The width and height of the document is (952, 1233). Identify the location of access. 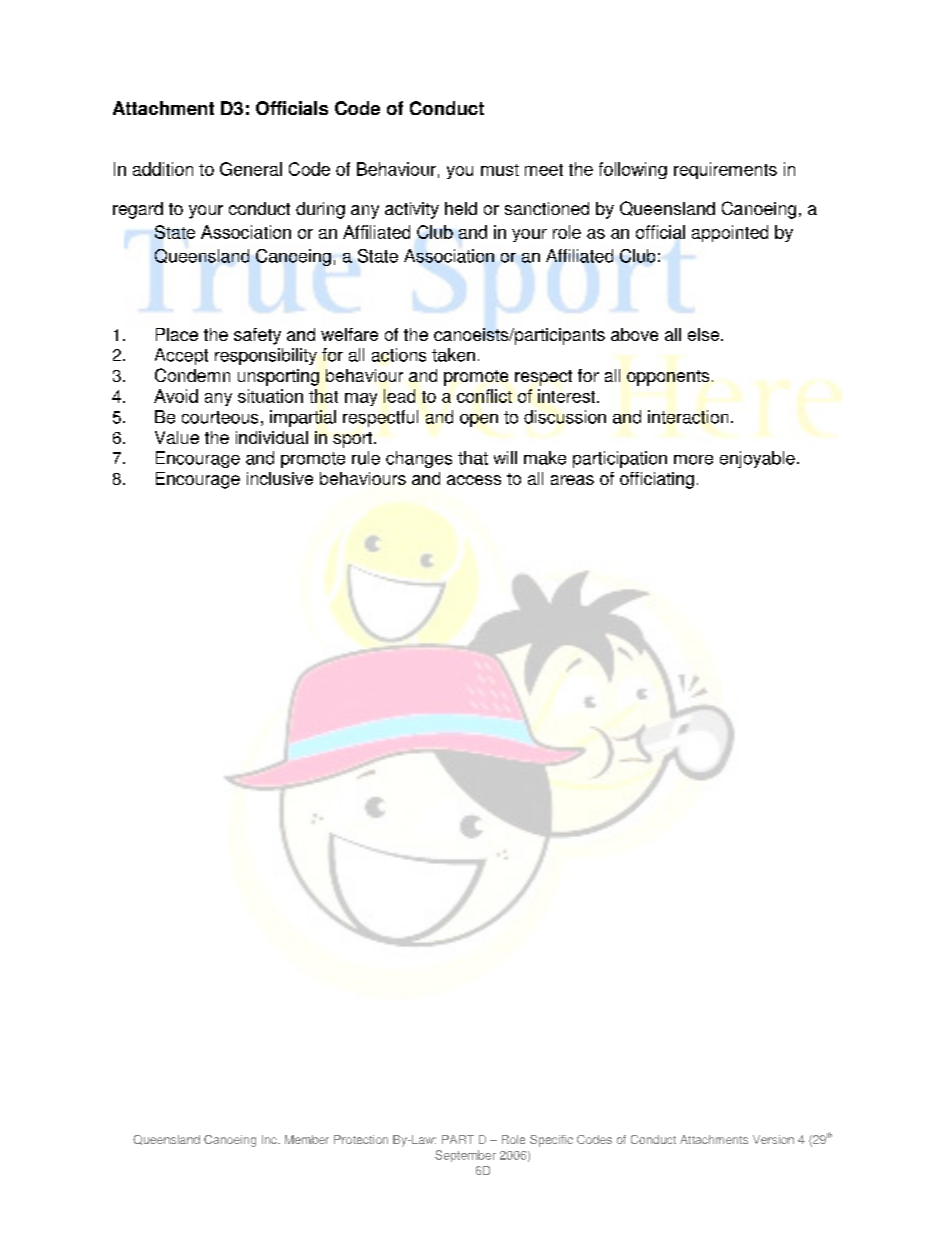
(474, 480).
